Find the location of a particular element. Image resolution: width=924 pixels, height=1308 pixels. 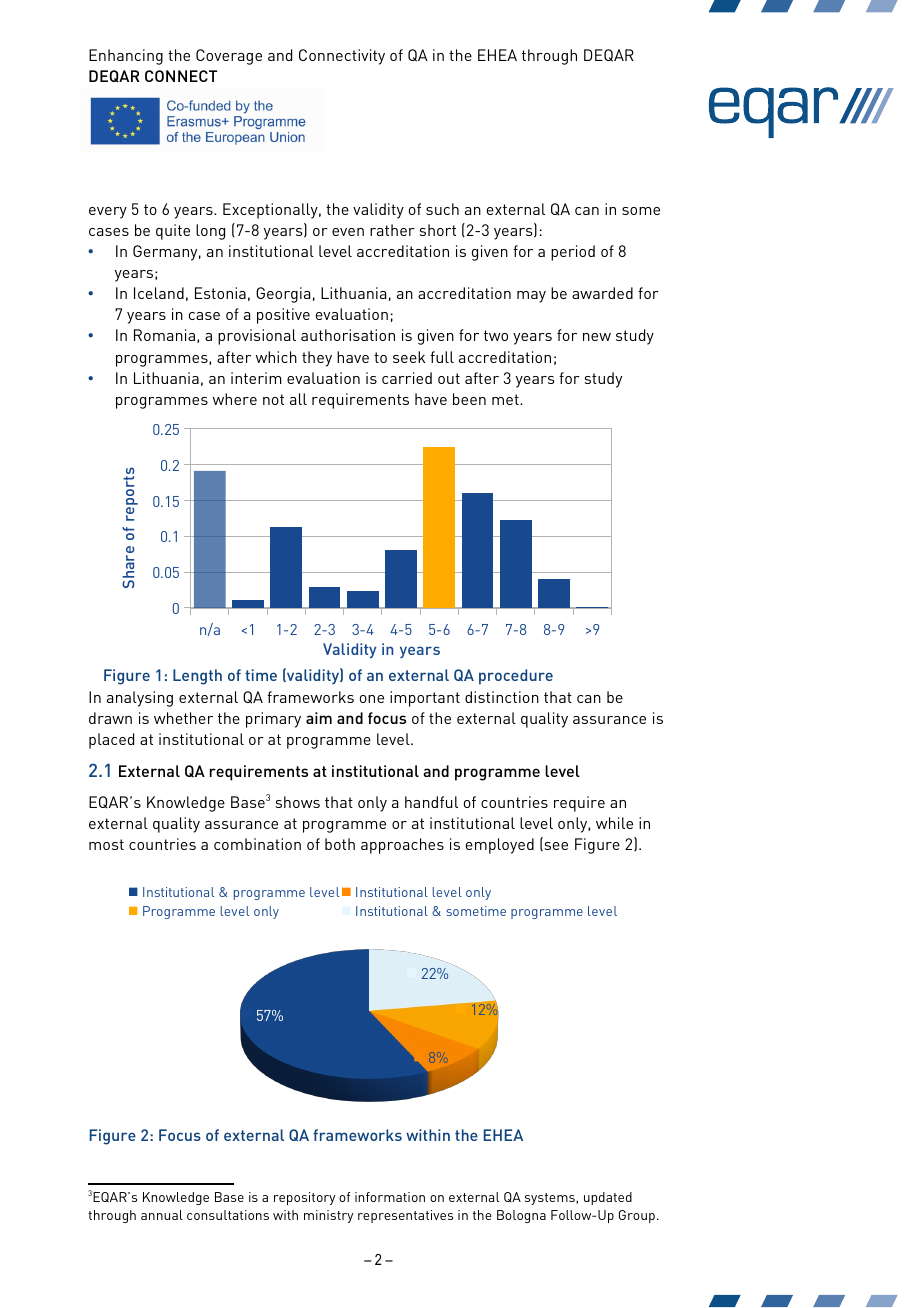

Enhancing is located at coordinates (126, 57).
